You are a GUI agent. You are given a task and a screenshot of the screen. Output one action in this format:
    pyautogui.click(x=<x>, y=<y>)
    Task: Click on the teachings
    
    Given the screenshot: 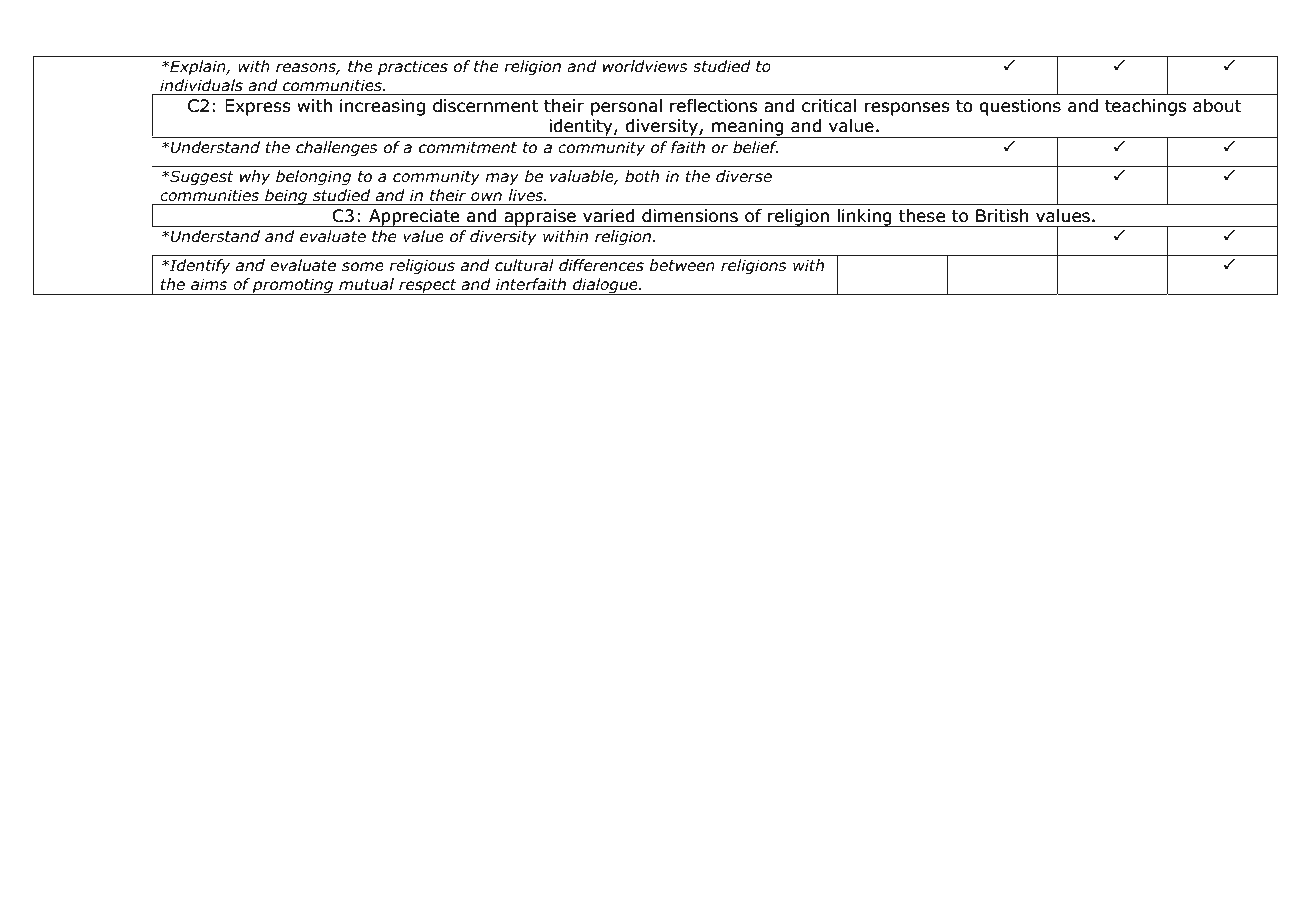 What is the action you would take?
    pyautogui.click(x=1145, y=107)
